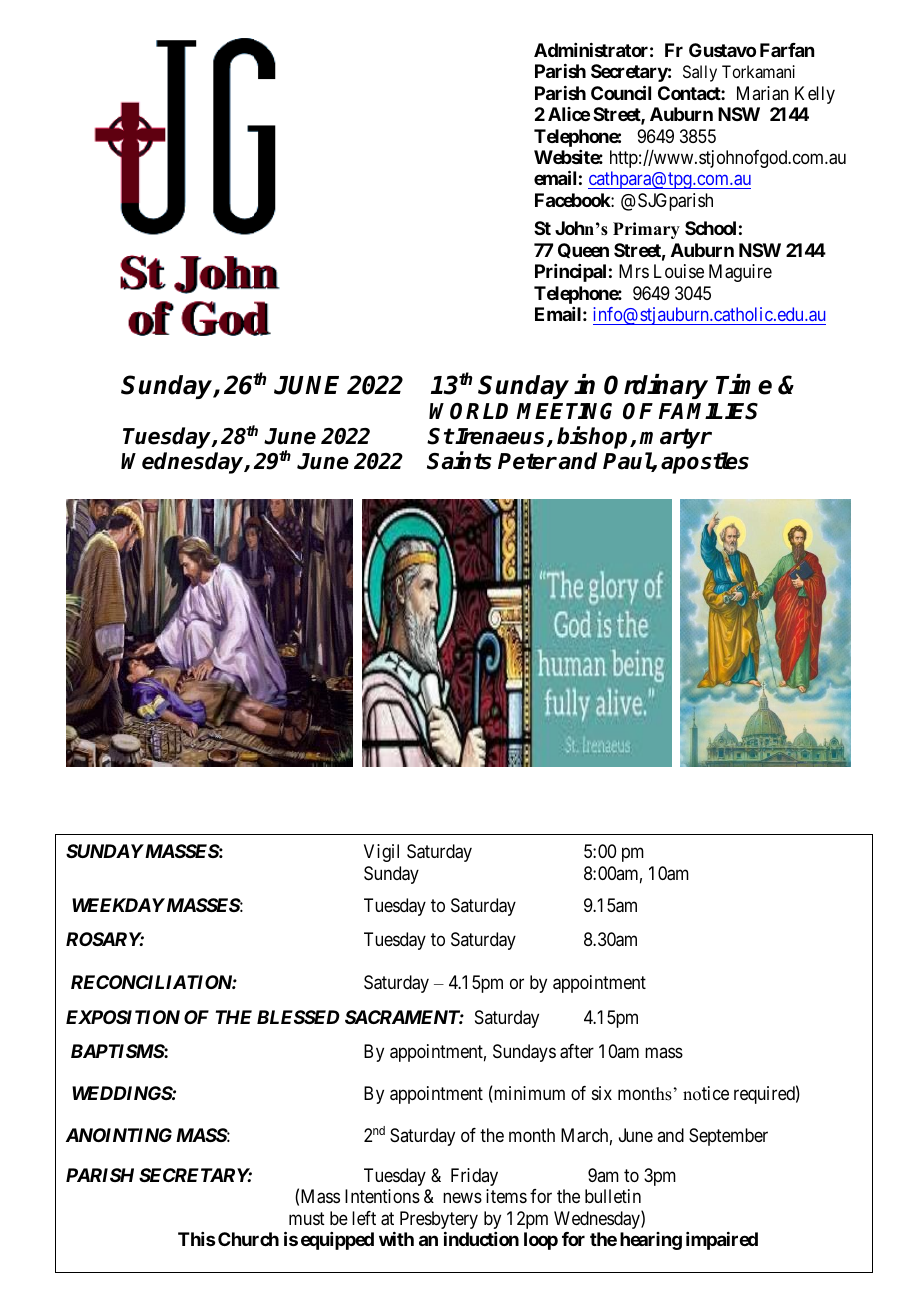 This document has height=1308, width=924. I want to click on Irenaeus, so click(501, 437).
